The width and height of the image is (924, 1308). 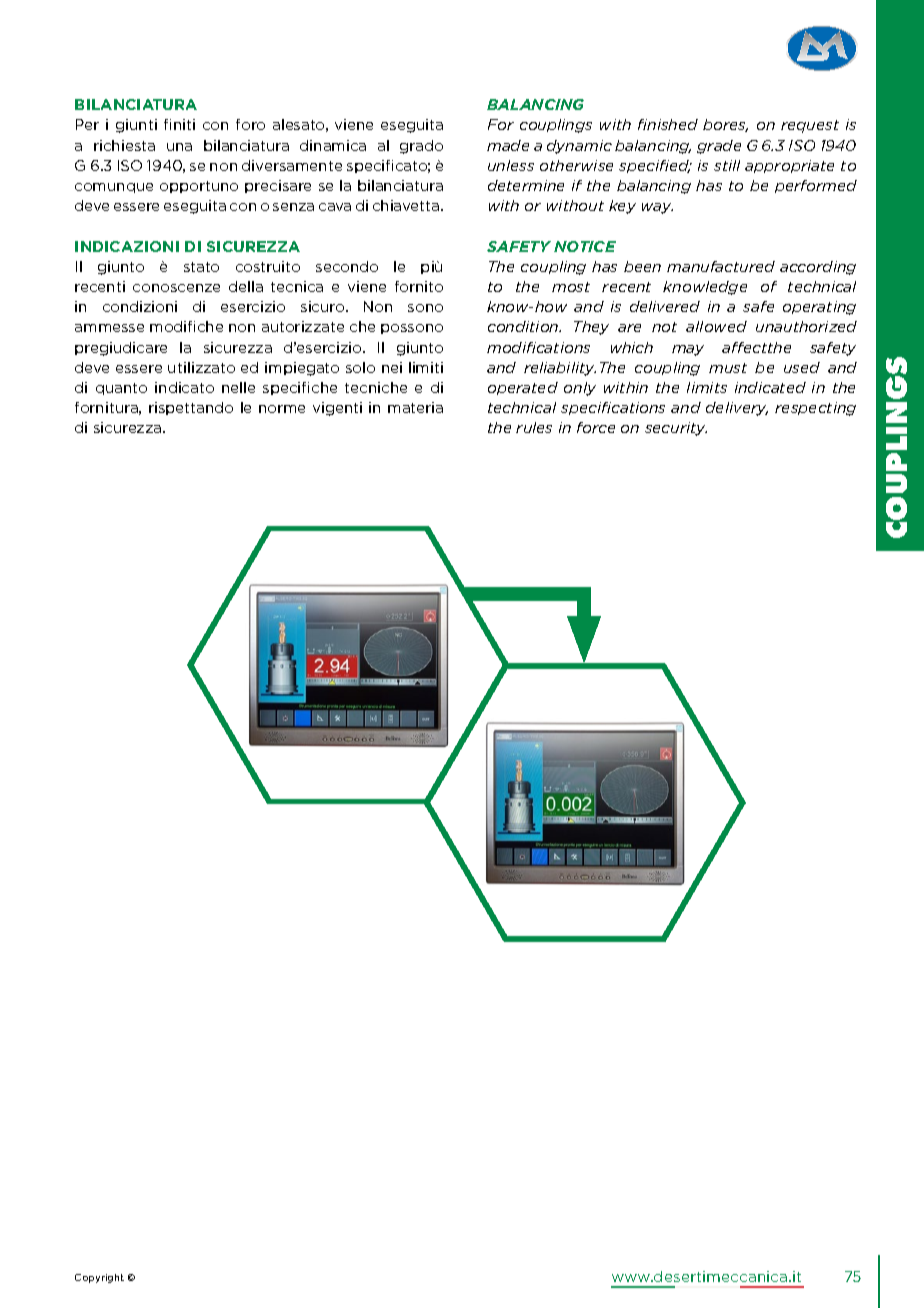 What do you see at coordinates (676, 429) in the image?
I see `security` at bounding box center [676, 429].
